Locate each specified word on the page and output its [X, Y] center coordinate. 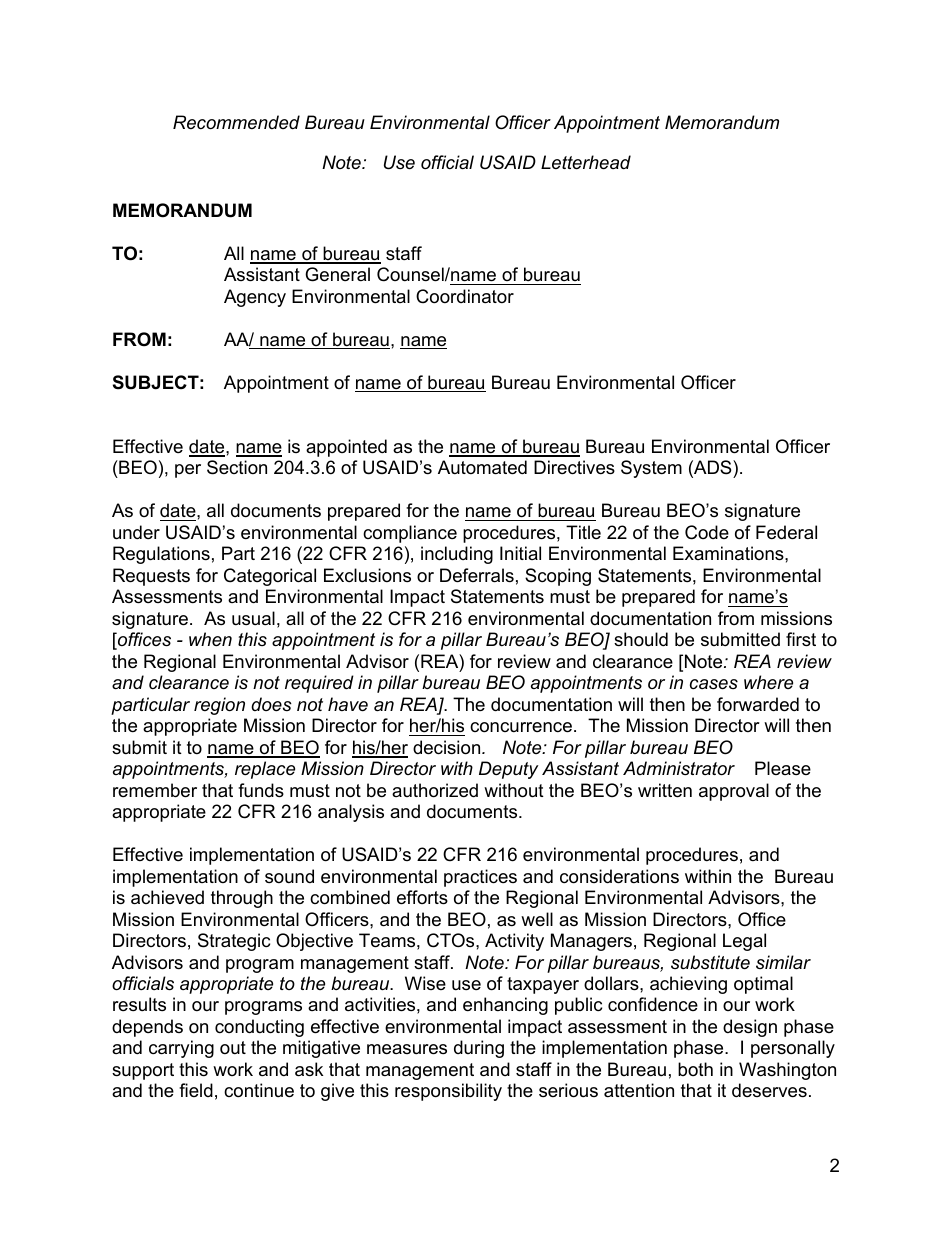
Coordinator [465, 296]
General [337, 274]
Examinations [729, 553]
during [479, 1049]
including [457, 555]
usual [253, 618]
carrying [181, 1049]
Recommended [236, 122]
